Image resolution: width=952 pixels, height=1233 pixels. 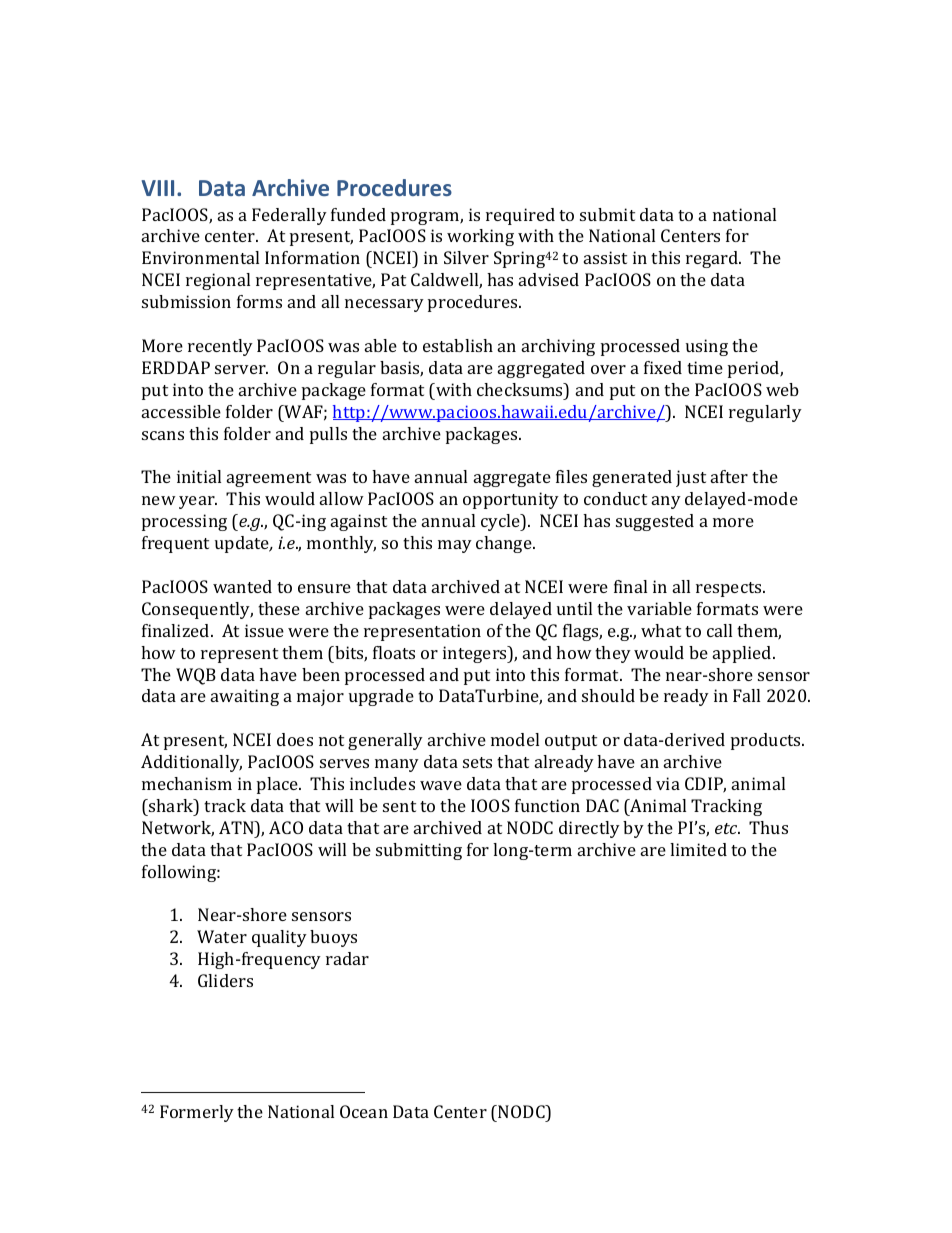 What do you see at coordinates (480, 237) in the screenshot?
I see `working` at bounding box center [480, 237].
